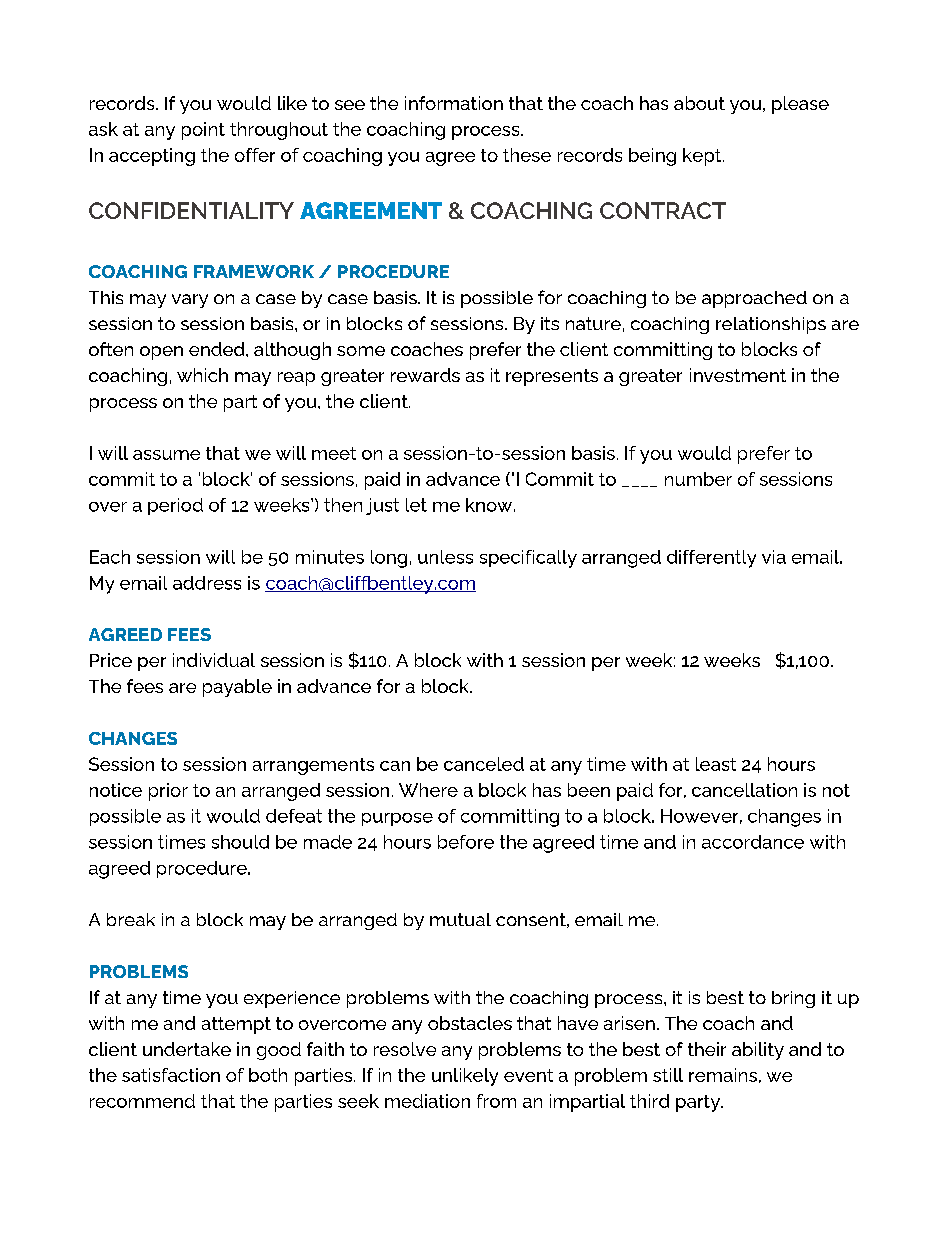  I want to click on approached, so click(754, 299).
